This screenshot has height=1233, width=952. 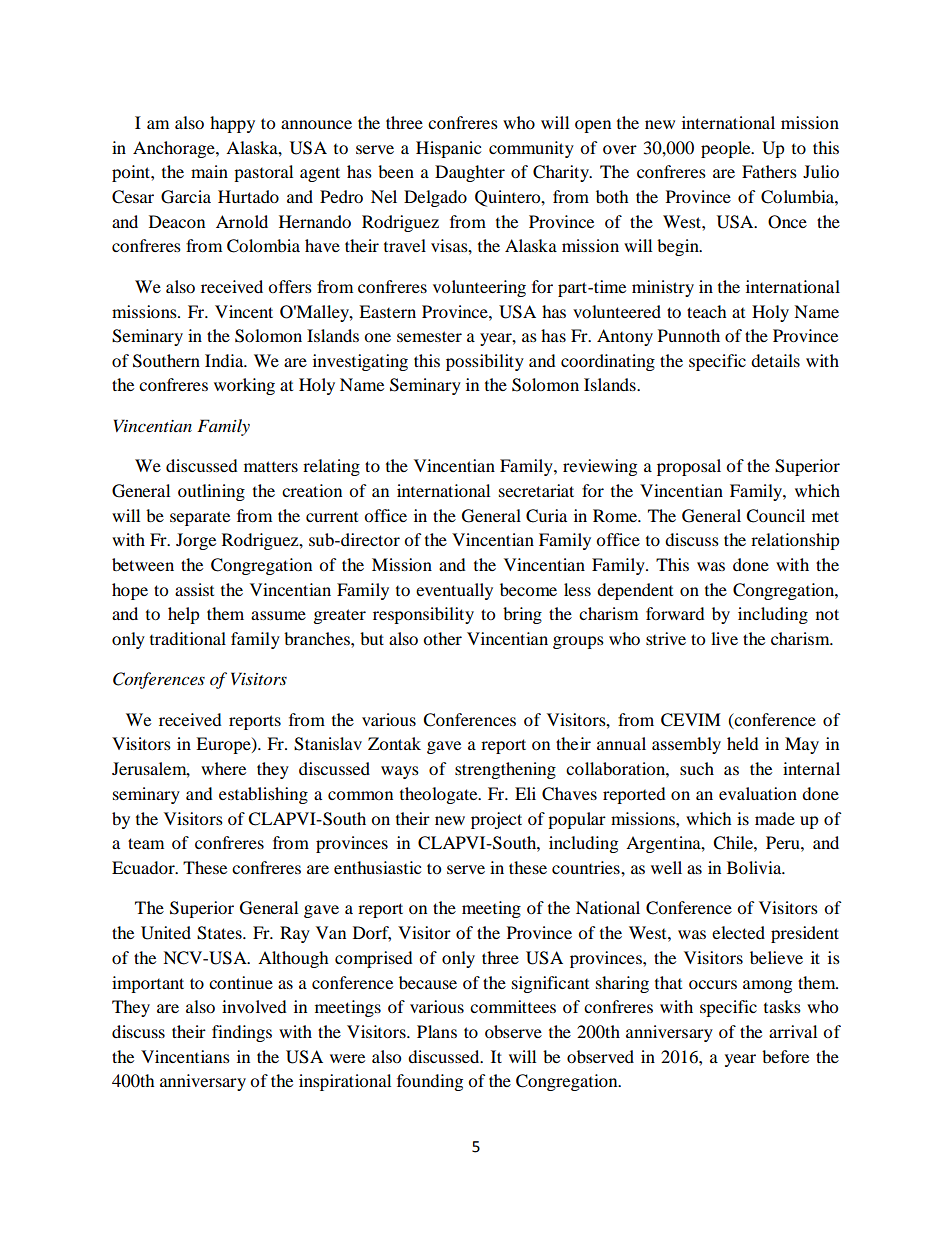 What do you see at coordinates (209, 171) in the screenshot?
I see `main` at bounding box center [209, 171].
